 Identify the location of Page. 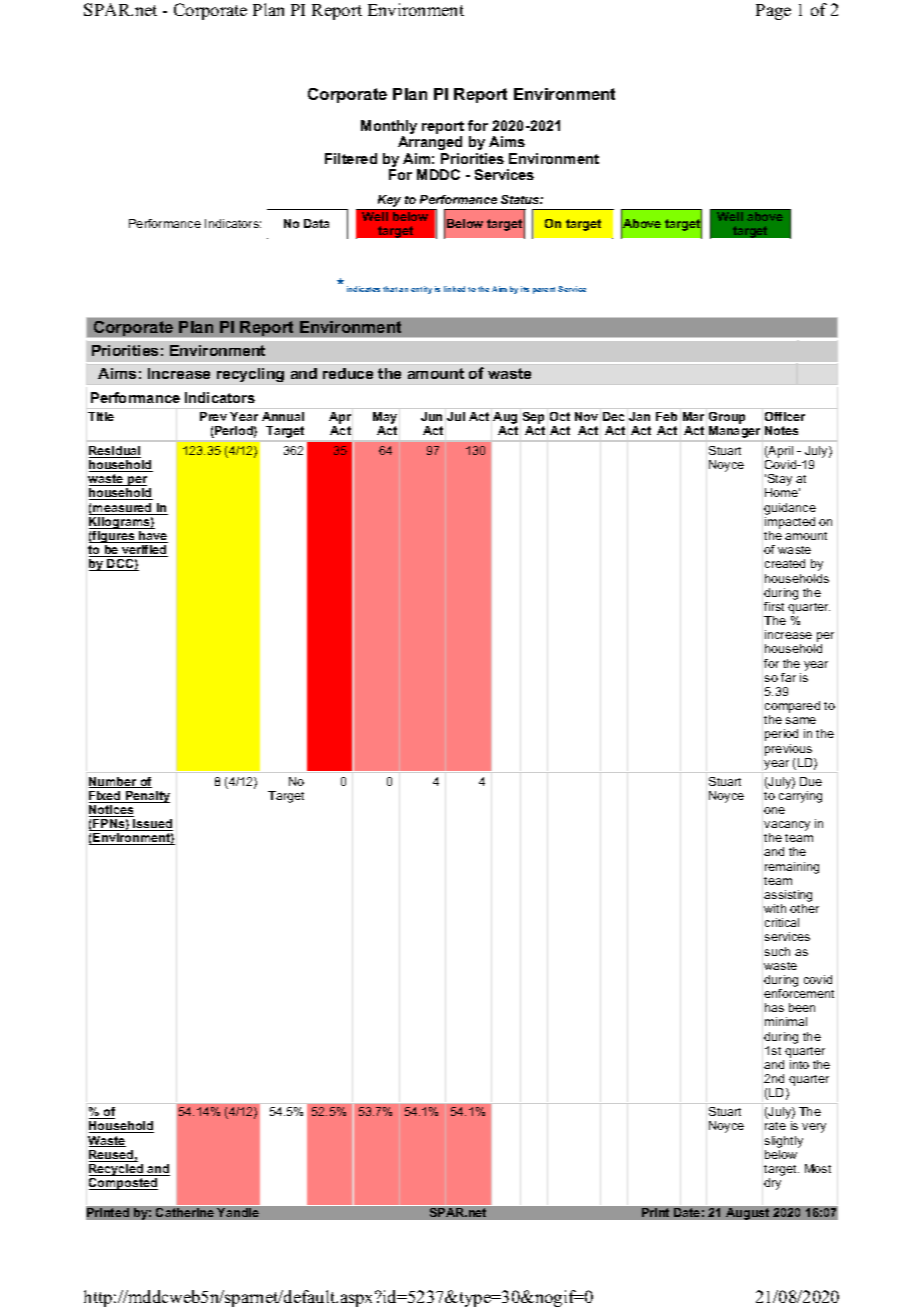
(773, 12).
